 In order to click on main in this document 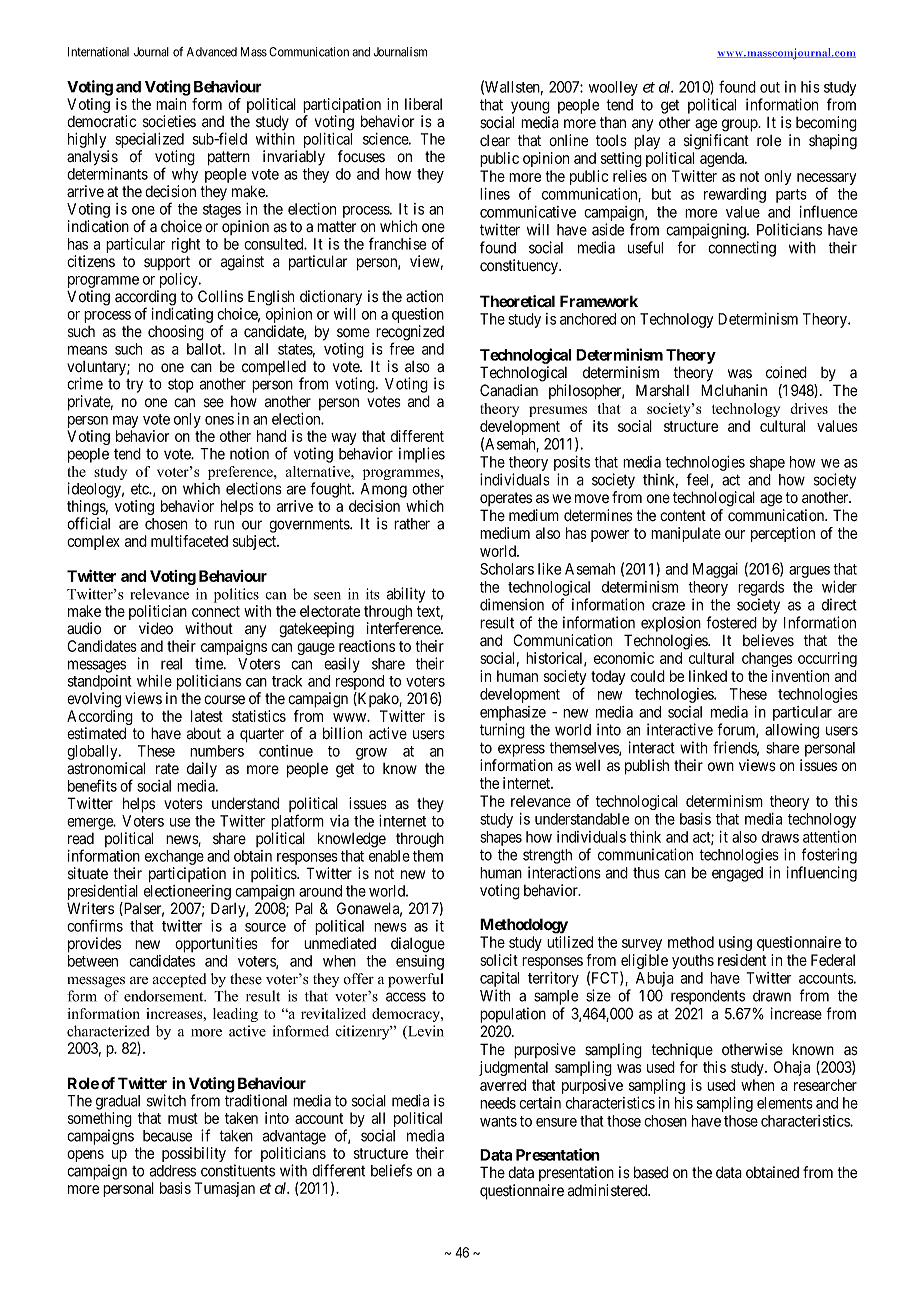, I will do `click(171, 104)`.
